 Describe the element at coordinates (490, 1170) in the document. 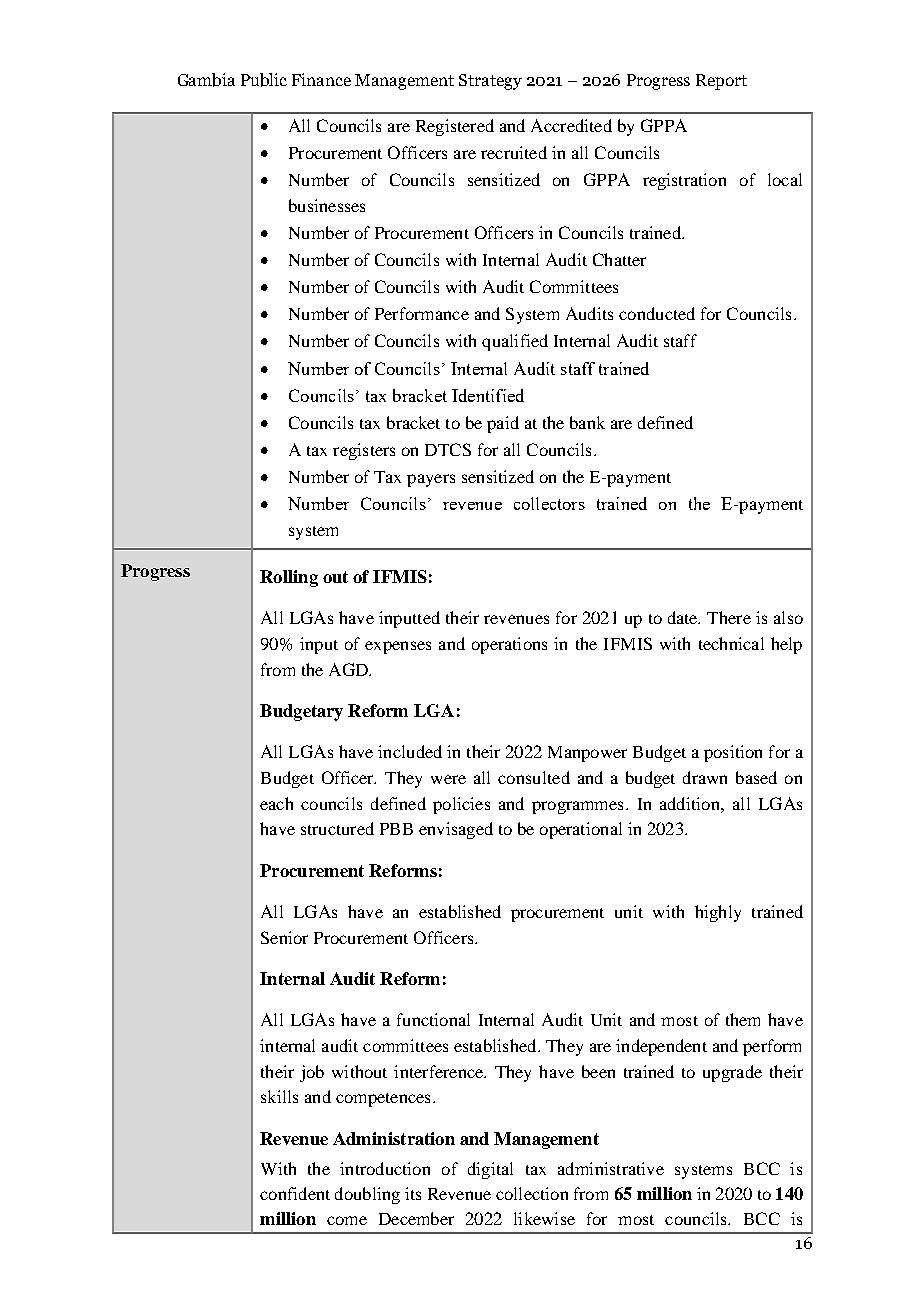

I see `digital` at that location.
